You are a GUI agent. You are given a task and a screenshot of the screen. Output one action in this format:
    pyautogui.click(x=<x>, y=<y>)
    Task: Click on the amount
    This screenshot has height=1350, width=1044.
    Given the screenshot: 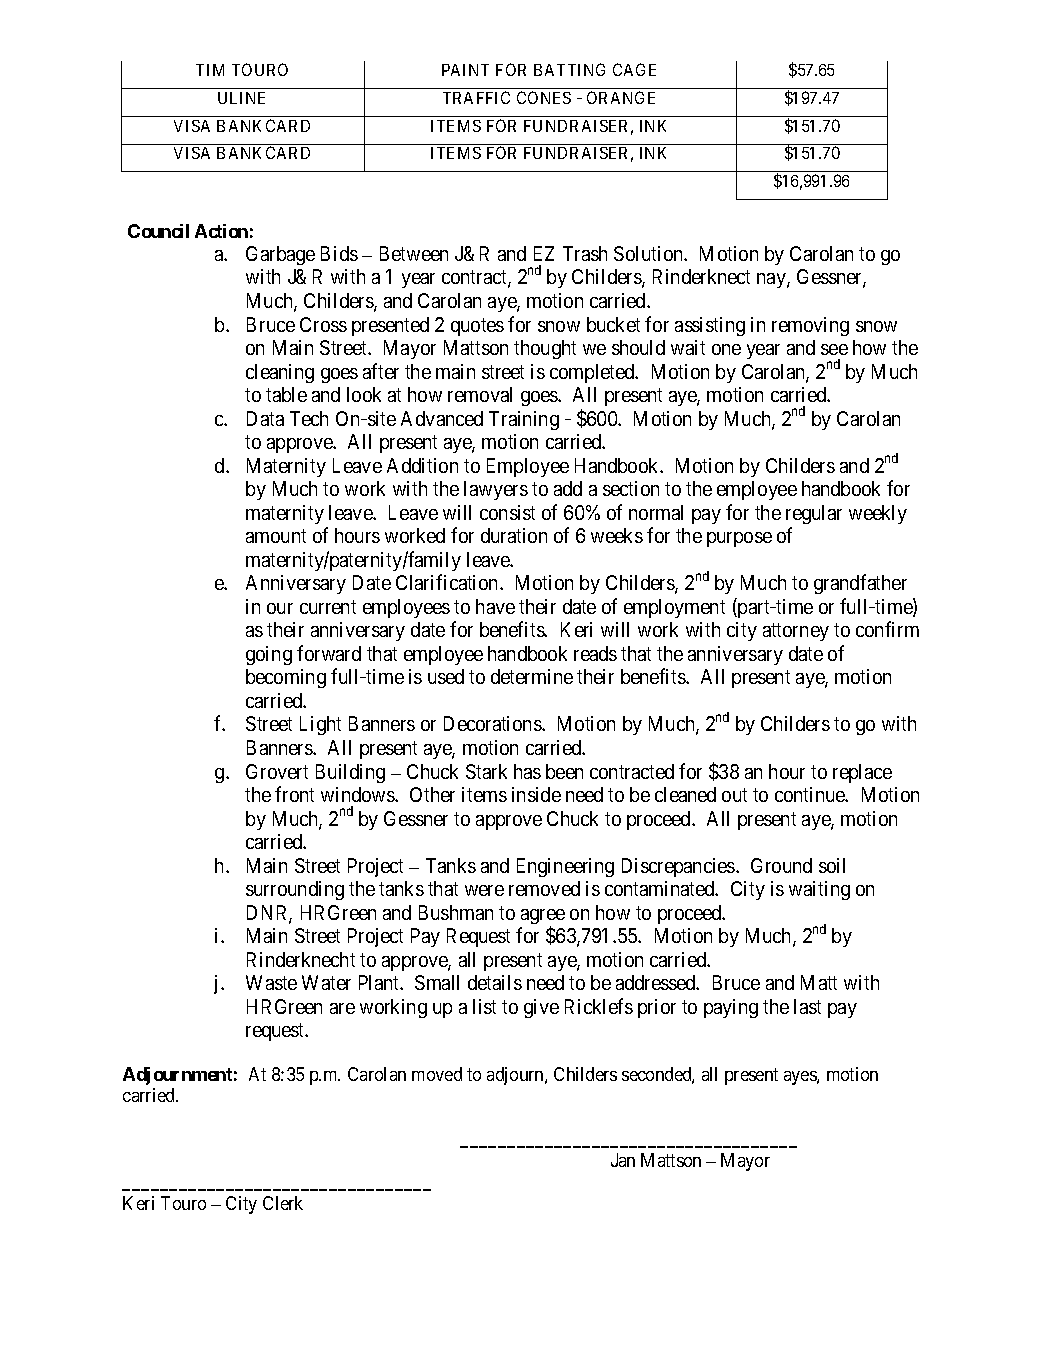 What is the action you would take?
    pyautogui.click(x=276, y=536)
